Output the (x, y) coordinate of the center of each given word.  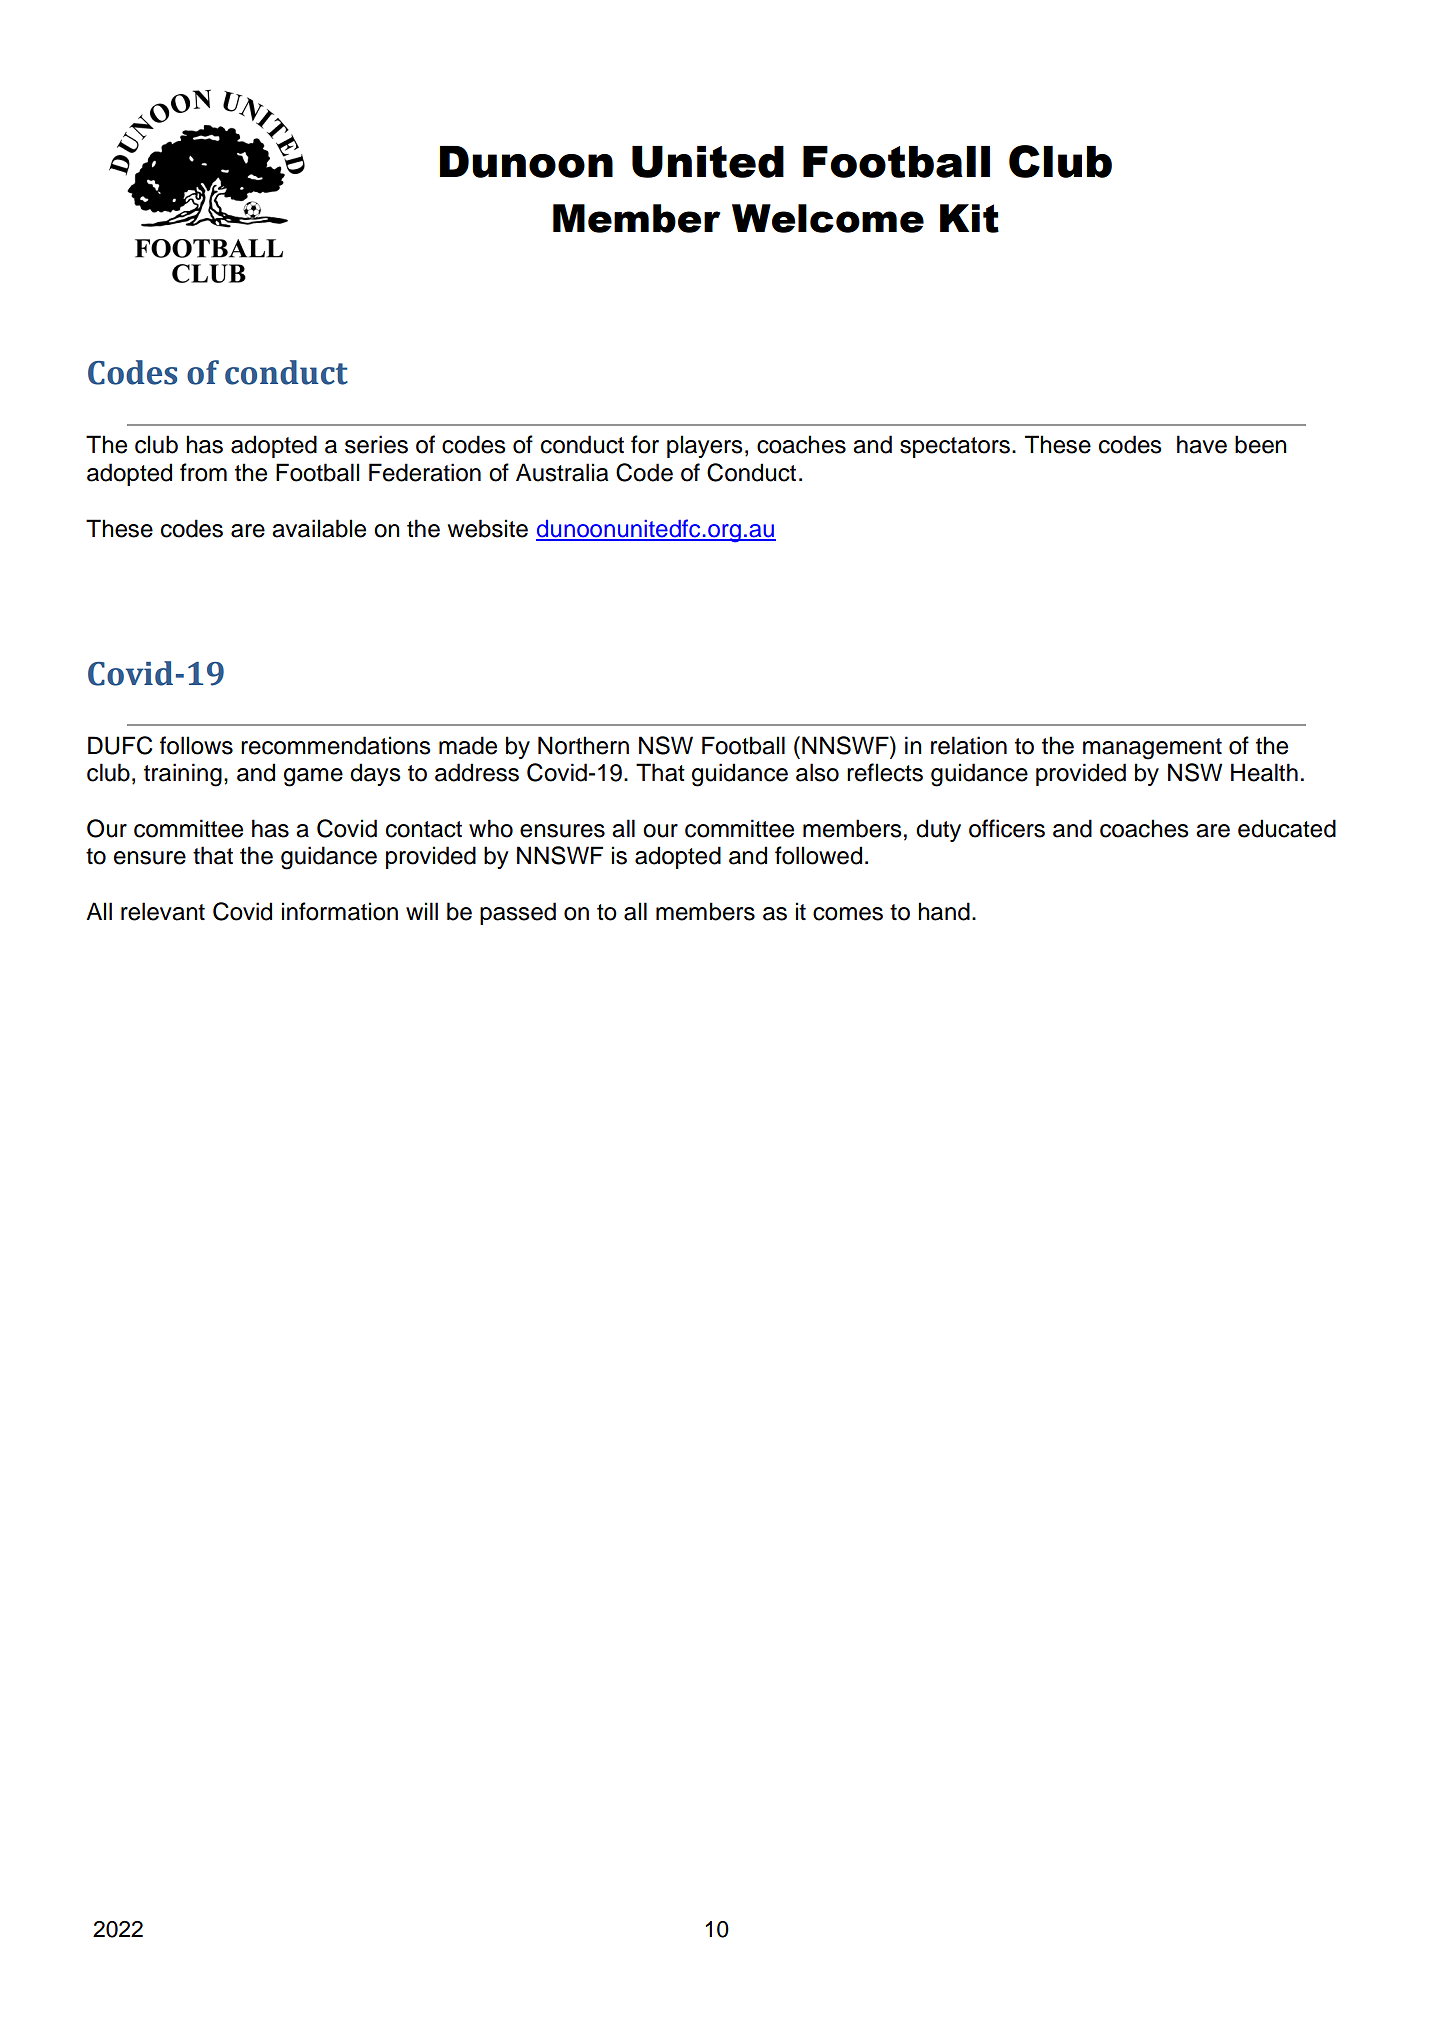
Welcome (828, 218)
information (340, 911)
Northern (583, 745)
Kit (969, 218)
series (376, 444)
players (705, 446)
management (1152, 749)
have (1202, 444)
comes (848, 914)
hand (944, 911)
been (1261, 444)
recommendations (336, 745)
